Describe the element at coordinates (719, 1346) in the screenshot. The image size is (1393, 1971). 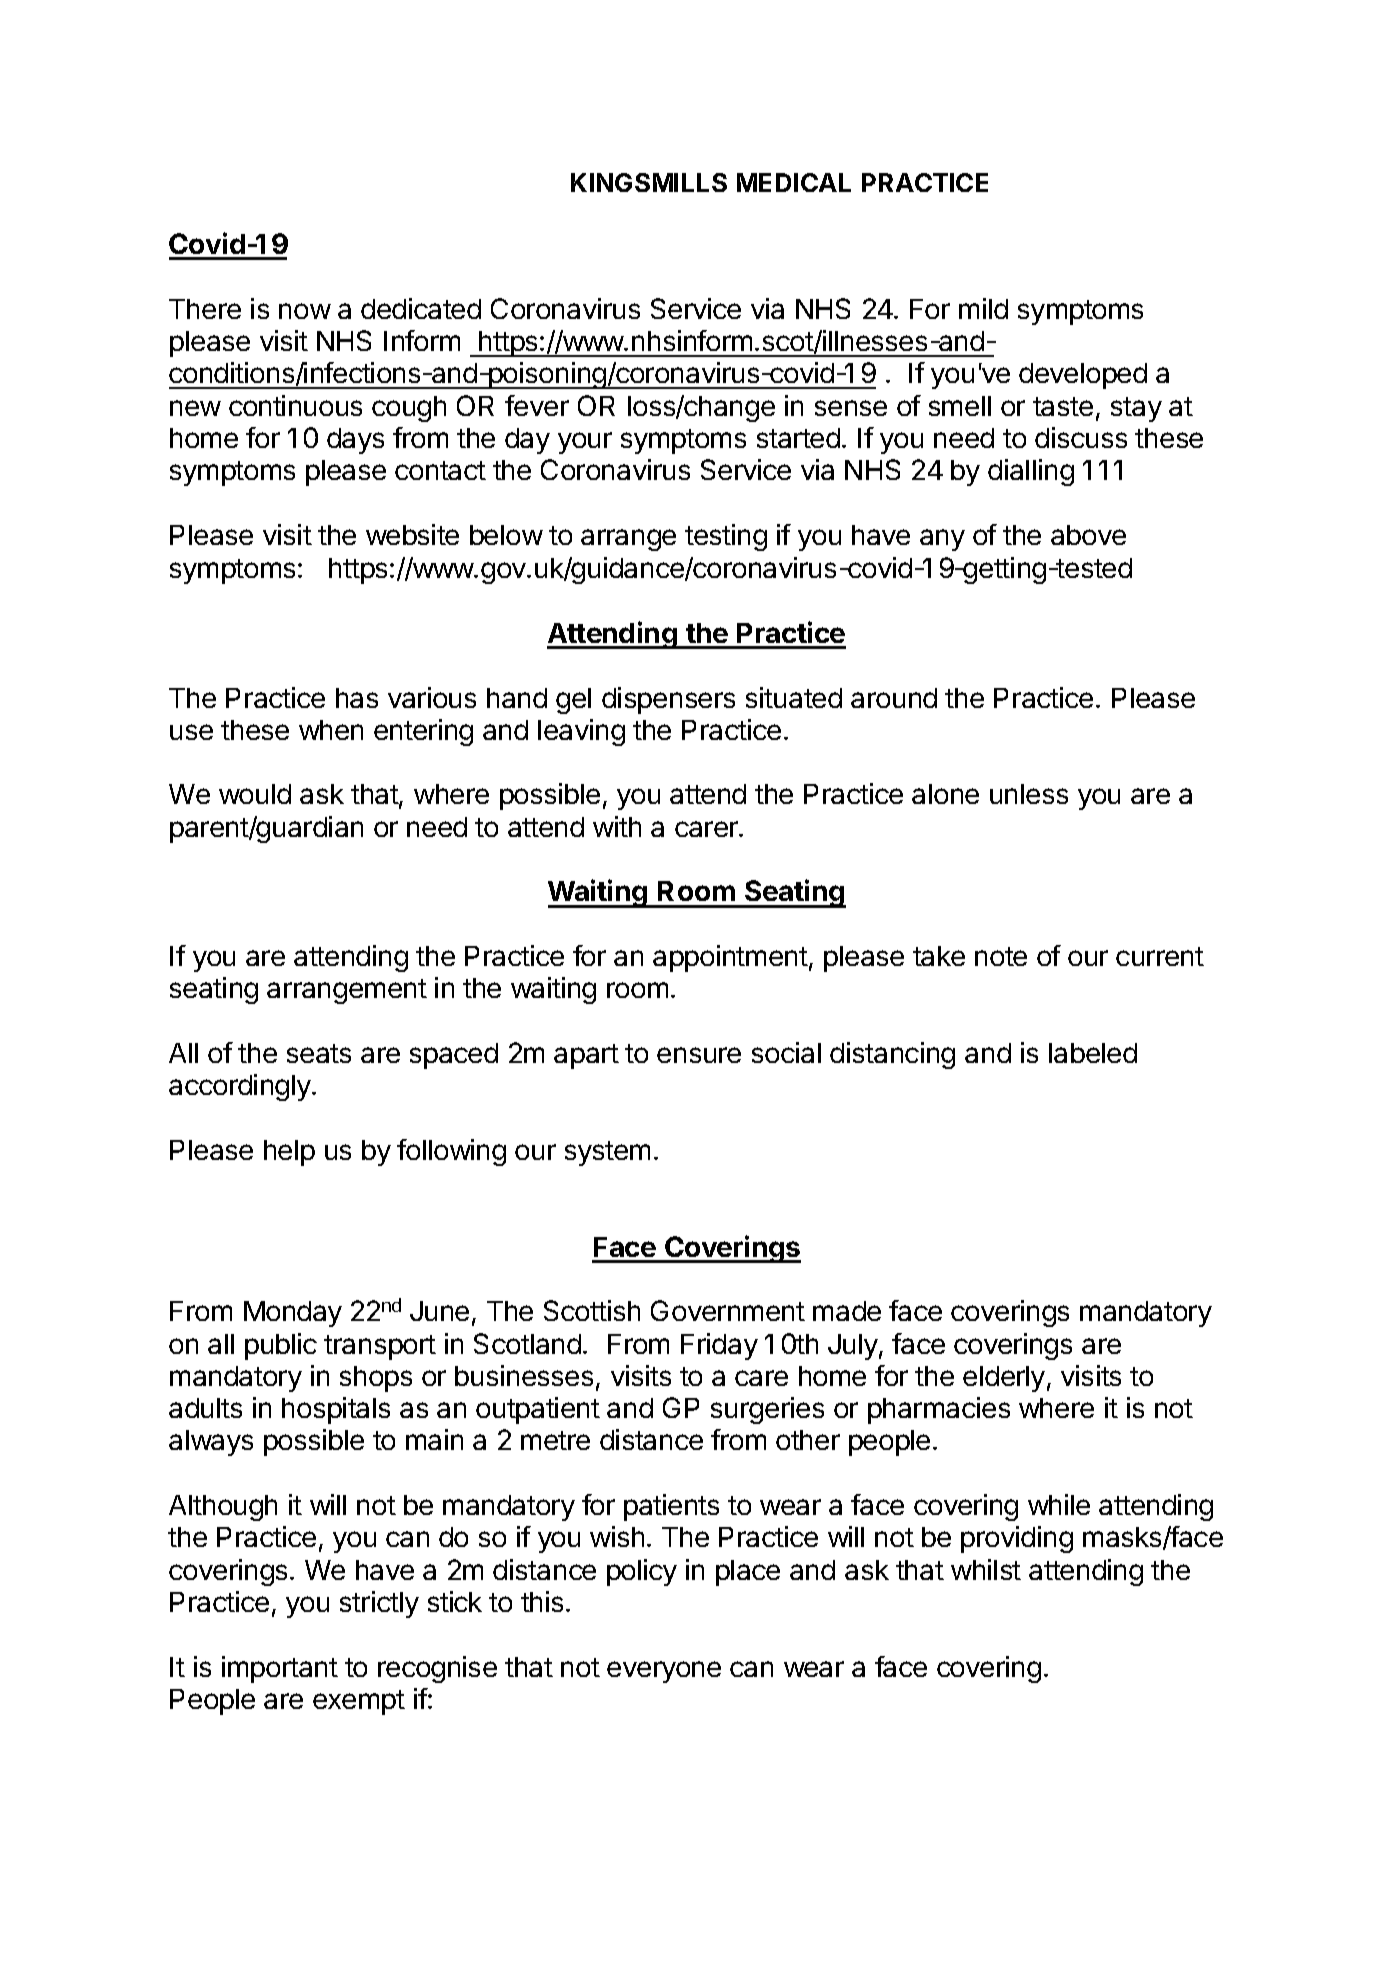
I see `Friday` at that location.
